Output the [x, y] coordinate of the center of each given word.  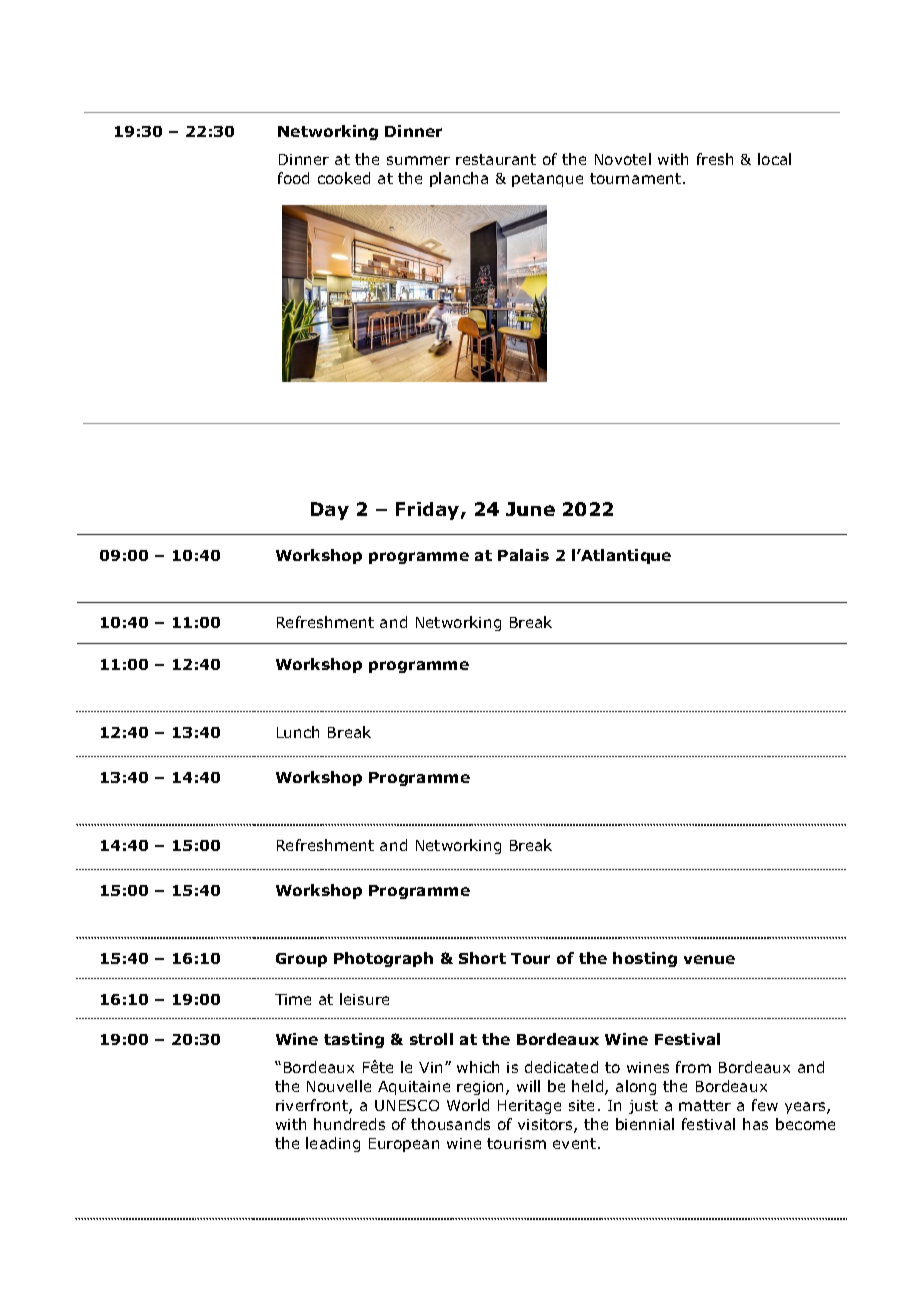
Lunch [298, 732]
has [755, 1124]
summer [418, 160]
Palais [523, 555]
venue [709, 959]
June [530, 509]
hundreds [349, 1124]
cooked [344, 178]
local [774, 159]
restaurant [496, 159]
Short [482, 958]
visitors [546, 1126]
